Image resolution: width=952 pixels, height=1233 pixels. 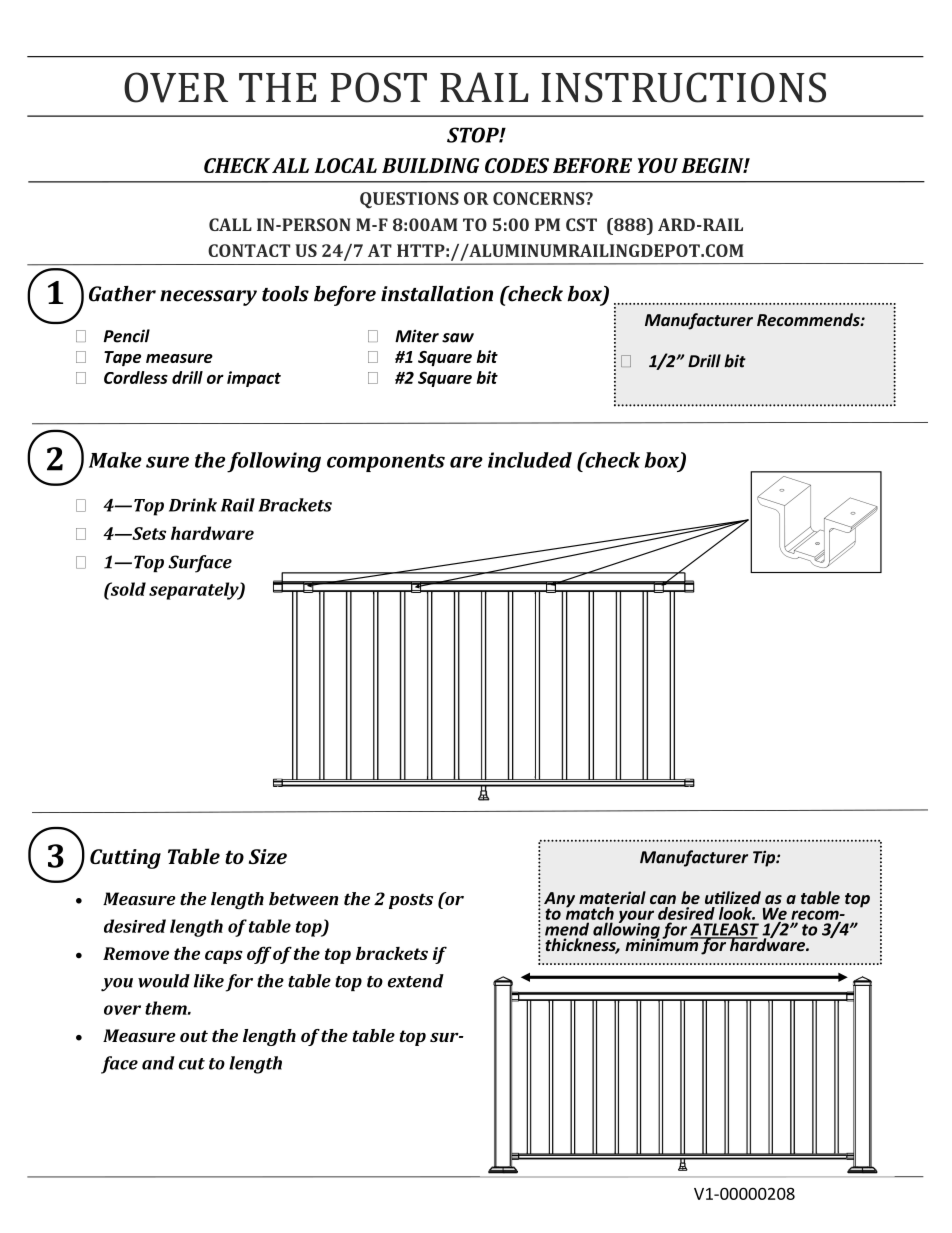 What do you see at coordinates (612, 897) in the screenshot?
I see `material` at bounding box center [612, 897].
